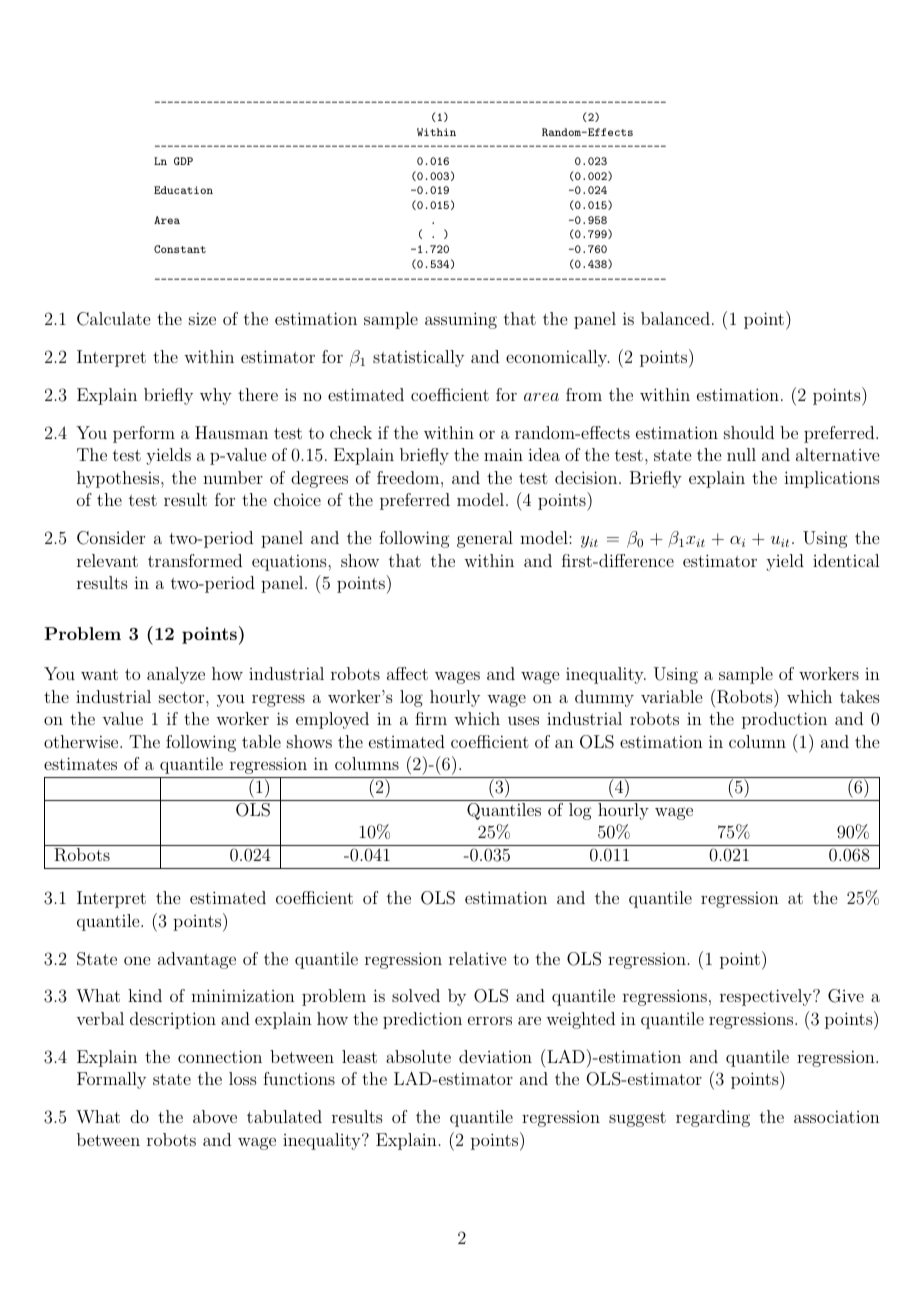 This document has width=924, height=1308. What do you see at coordinates (183, 190) in the document?
I see `Education` at bounding box center [183, 190].
